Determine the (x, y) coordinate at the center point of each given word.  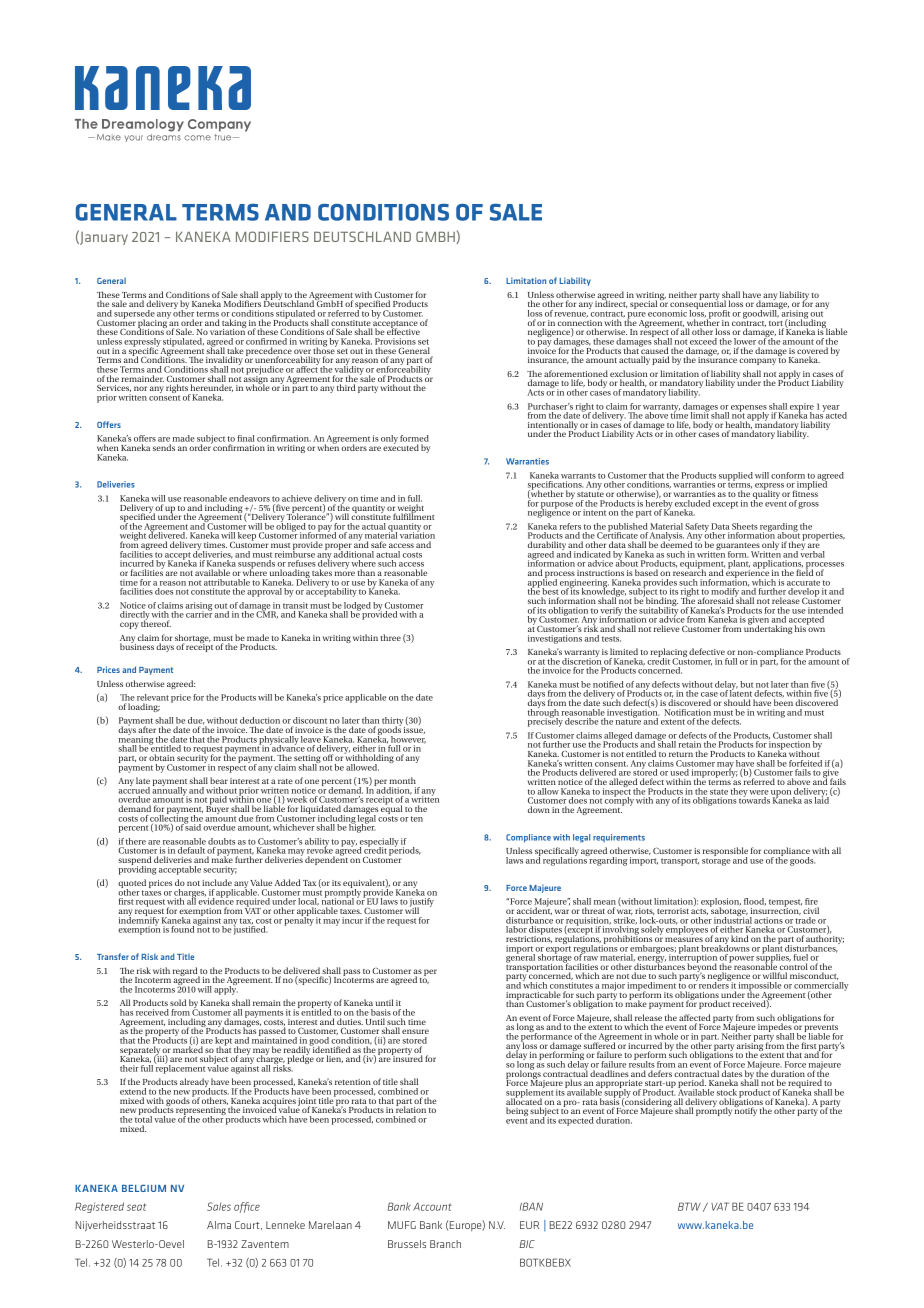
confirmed (266, 341)
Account (432, 1206)
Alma (219, 1225)
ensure (415, 1031)
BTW (689, 1206)
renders (713, 984)
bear (219, 780)
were (759, 792)
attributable (227, 582)
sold (178, 1002)
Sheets (745, 526)
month (402, 780)
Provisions (395, 341)
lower (745, 341)
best (550, 593)
